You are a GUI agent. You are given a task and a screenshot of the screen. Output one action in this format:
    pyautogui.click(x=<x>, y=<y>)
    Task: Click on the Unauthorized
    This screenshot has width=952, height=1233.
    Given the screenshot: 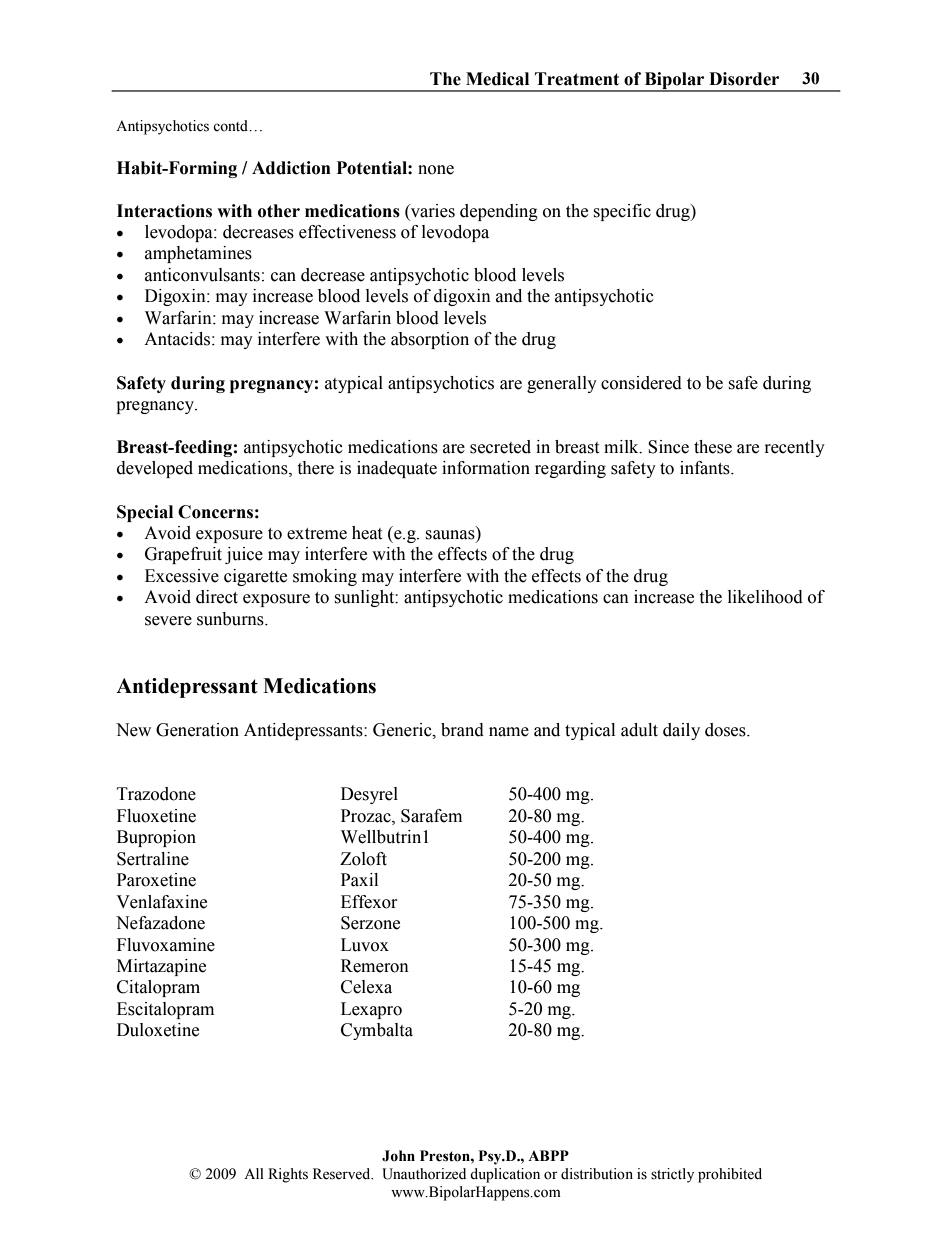 What is the action you would take?
    pyautogui.click(x=424, y=1174)
